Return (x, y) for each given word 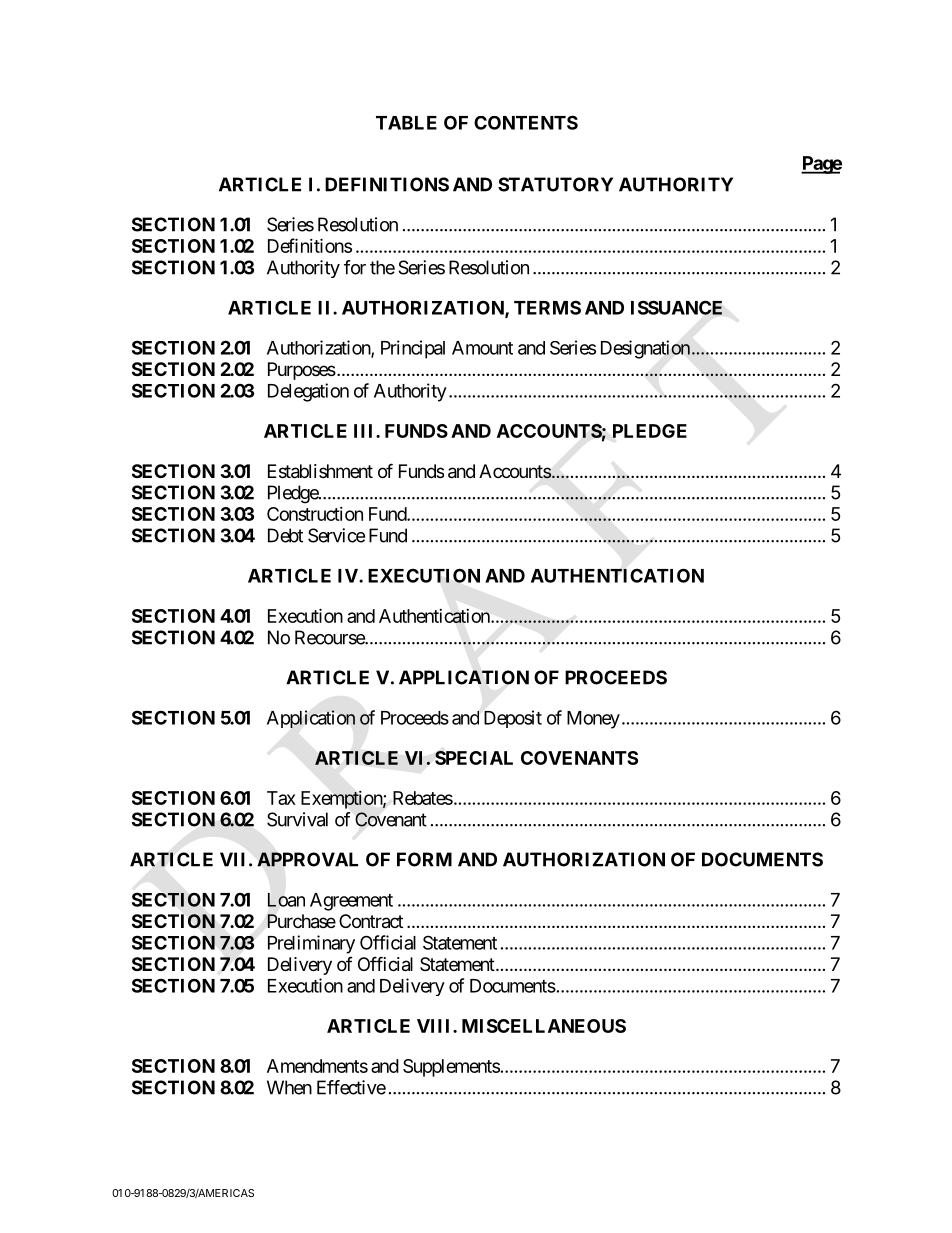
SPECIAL (474, 758)
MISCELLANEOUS (544, 1026)
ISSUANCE (676, 307)
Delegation (308, 392)
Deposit (513, 719)
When (289, 1087)
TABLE (406, 123)
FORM (424, 859)
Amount (482, 348)
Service (336, 535)
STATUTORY (555, 184)
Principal (413, 349)
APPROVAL (307, 859)
